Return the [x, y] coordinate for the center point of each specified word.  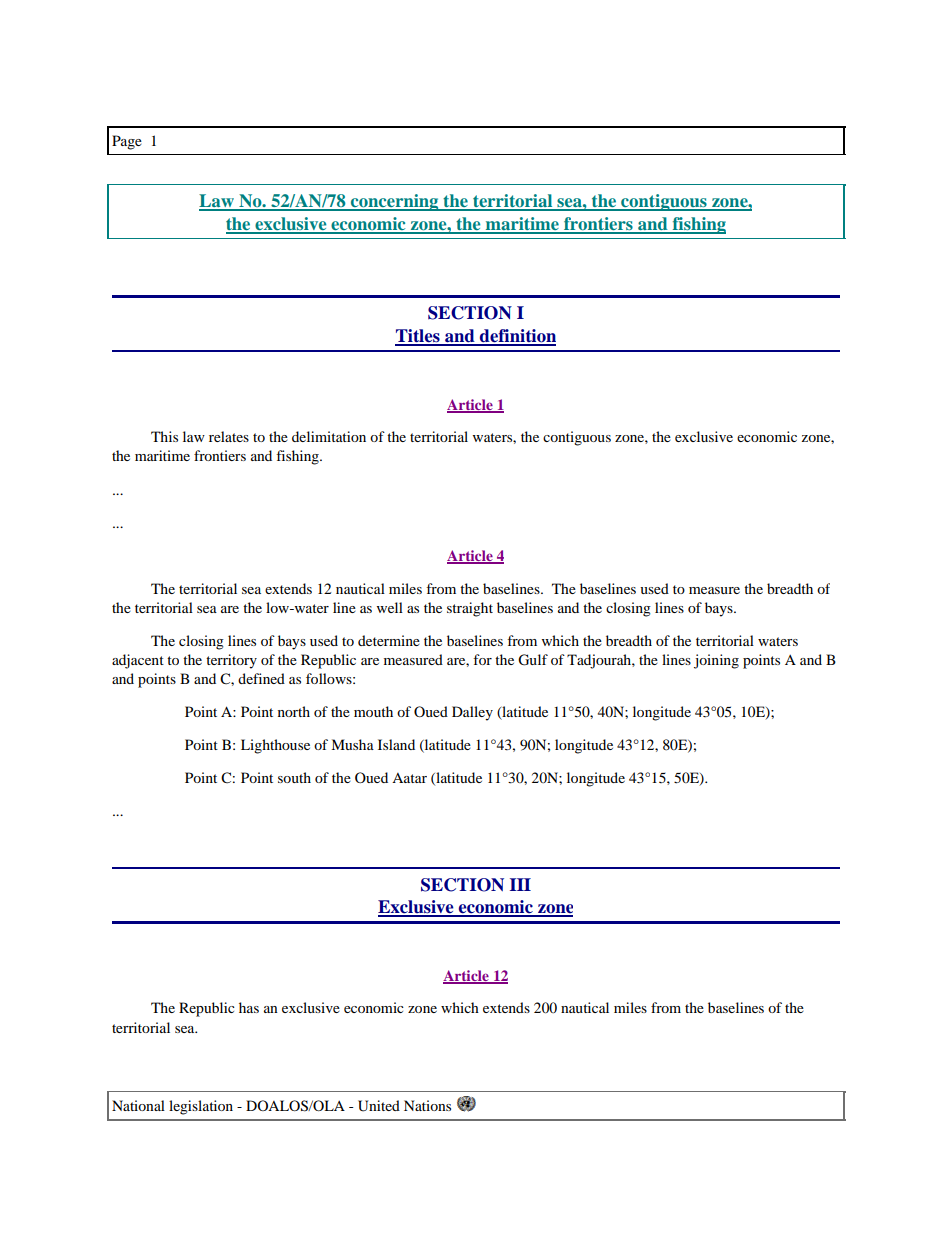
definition [517, 337]
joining [716, 661]
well [390, 607]
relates [229, 436]
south [294, 777]
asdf [466, 1104]
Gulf [533, 660]
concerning [395, 202]
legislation [201, 1107]
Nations [427, 1105]
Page [127, 142]
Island [396, 744]
